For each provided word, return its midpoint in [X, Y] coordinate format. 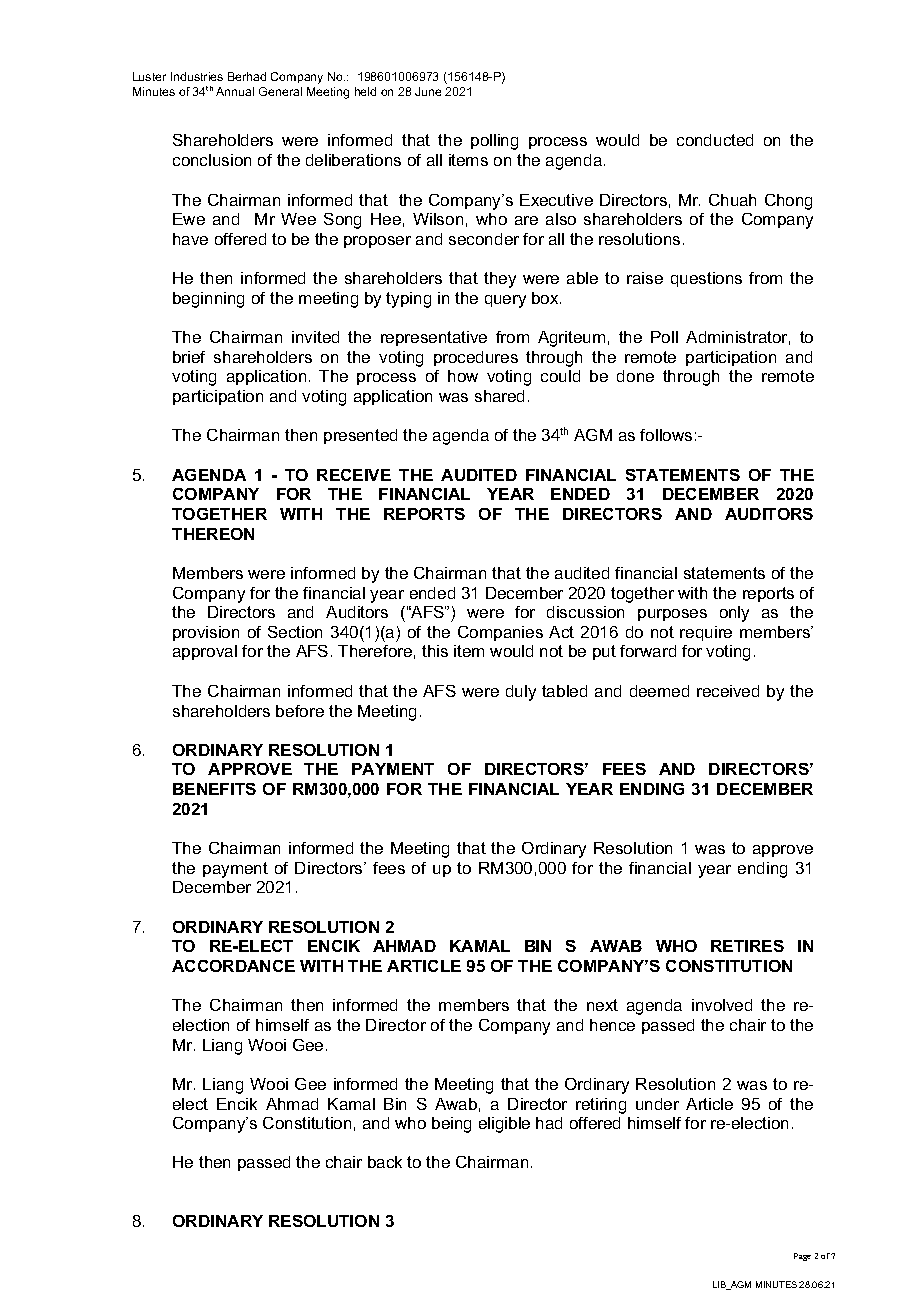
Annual [235, 91]
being [451, 1125]
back [385, 1162]
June [428, 91]
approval [205, 652]
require [706, 633]
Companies [500, 633]
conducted [715, 140]
